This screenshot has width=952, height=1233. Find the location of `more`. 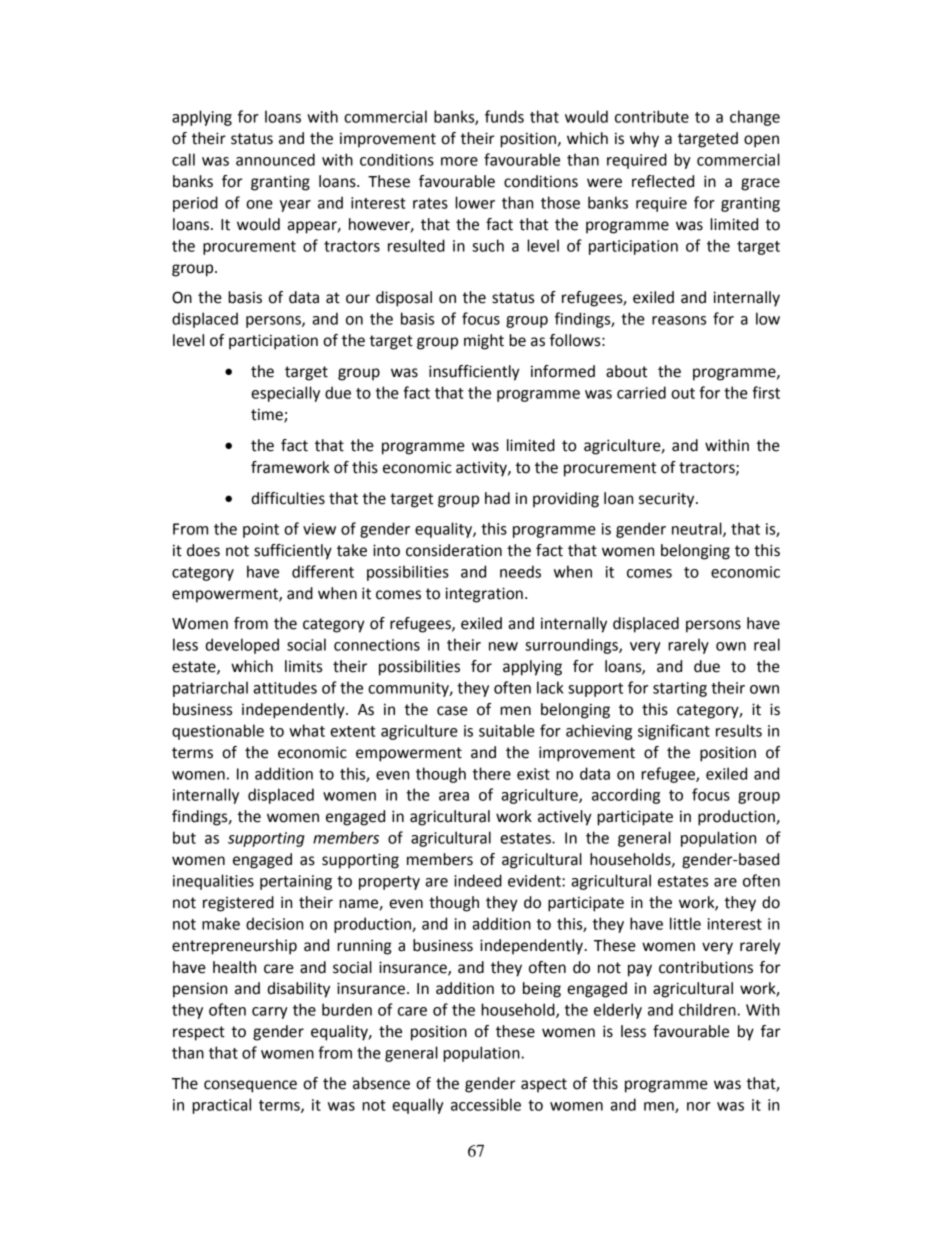

more is located at coordinates (459, 161).
